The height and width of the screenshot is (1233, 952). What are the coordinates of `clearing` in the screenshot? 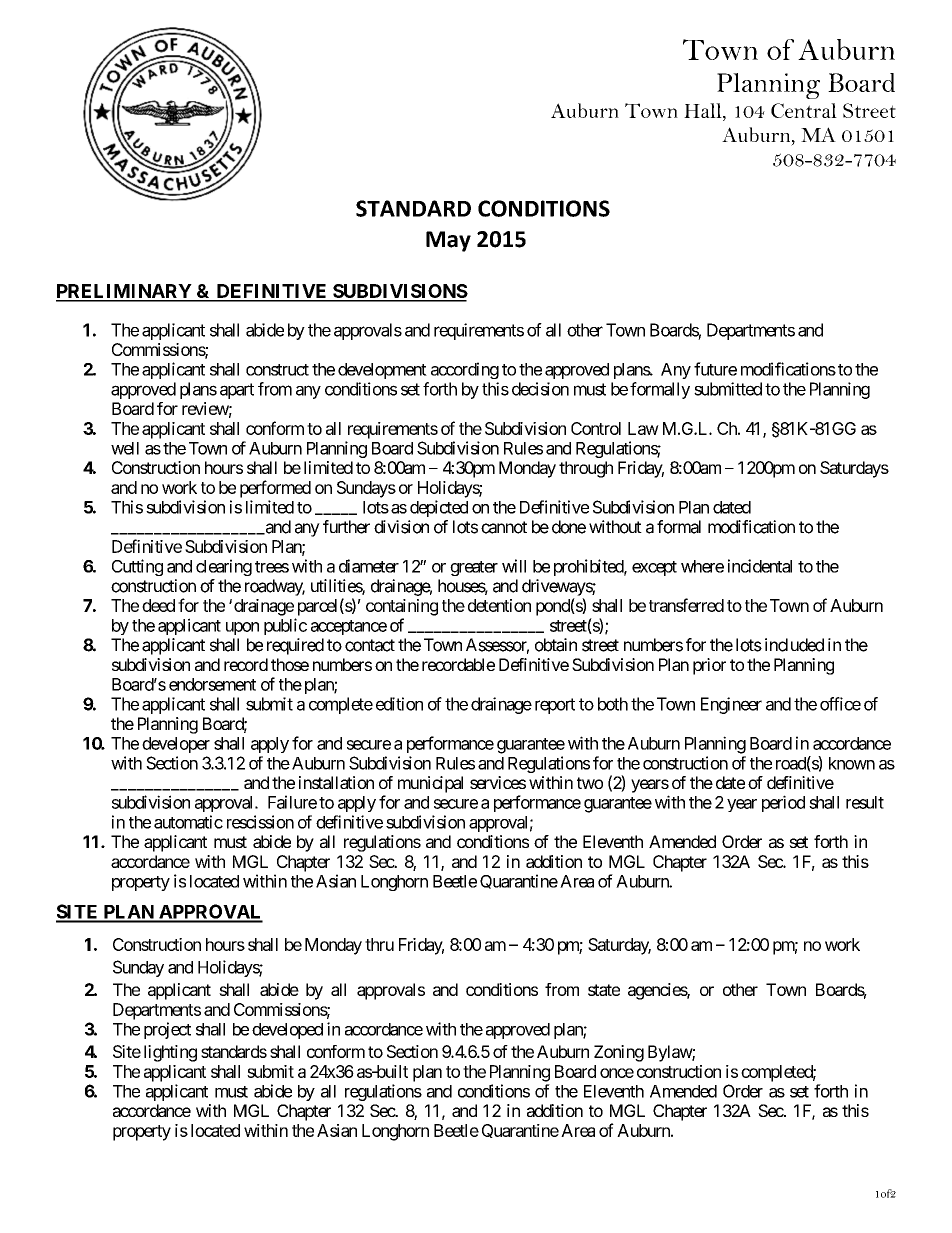 It's located at (224, 567).
